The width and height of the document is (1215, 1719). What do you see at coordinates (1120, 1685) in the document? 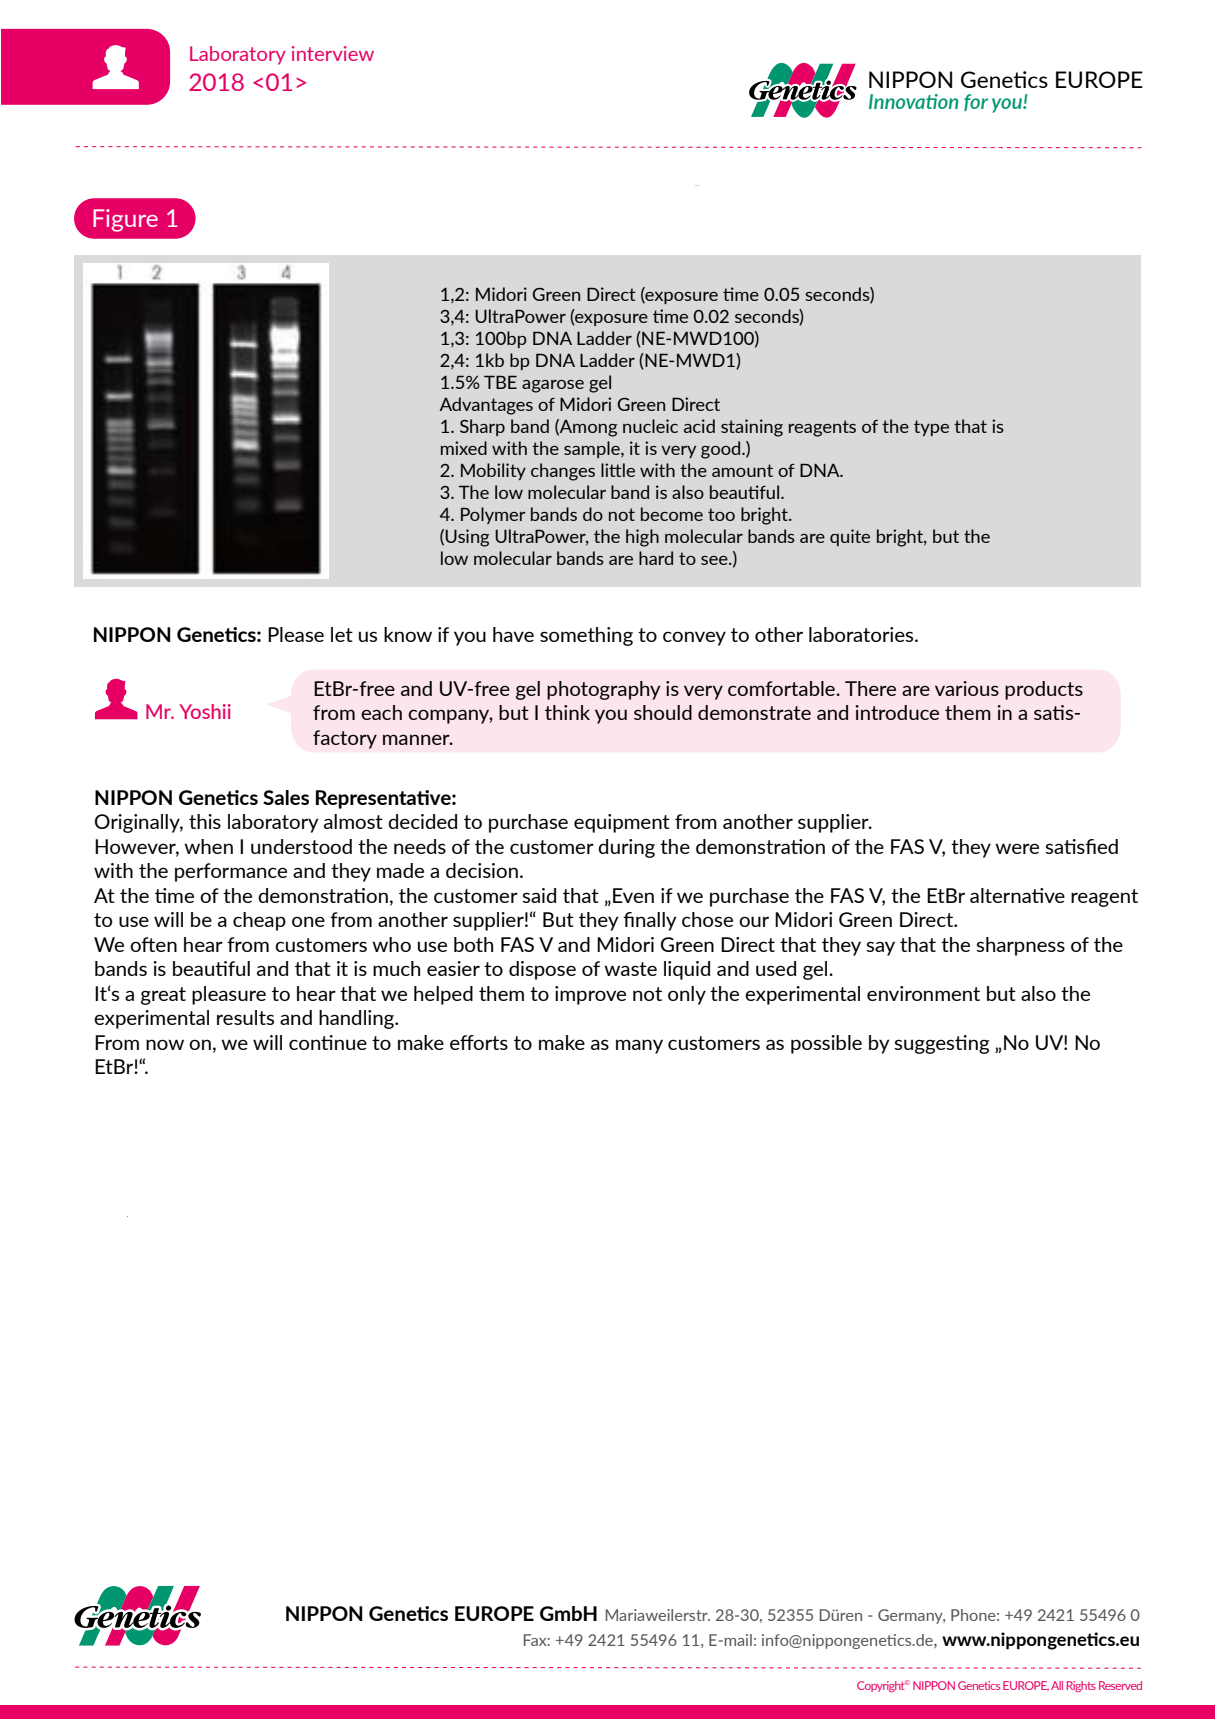
I see `Reserved` at bounding box center [1120, 1685].
